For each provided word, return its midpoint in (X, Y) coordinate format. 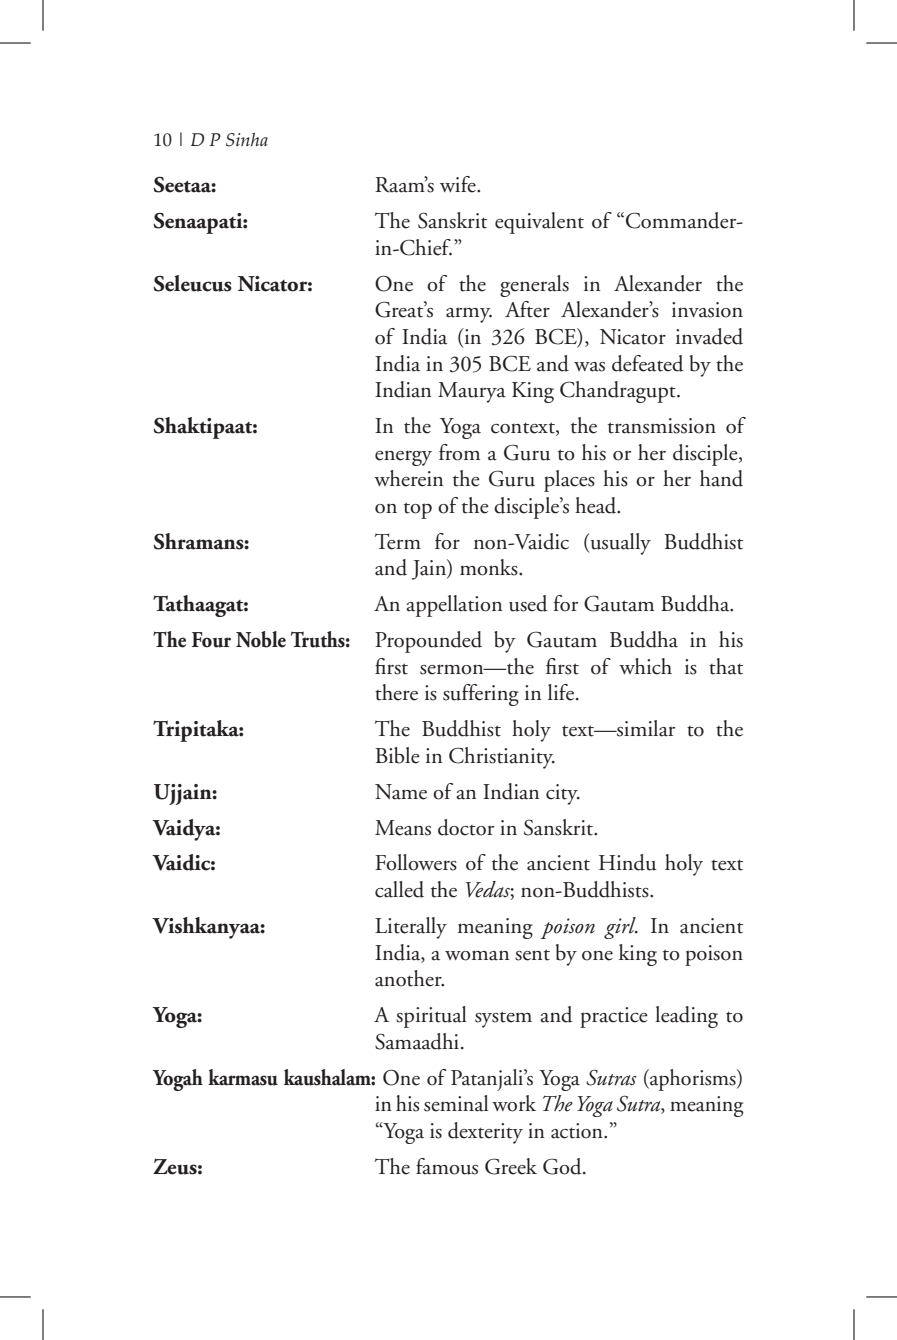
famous (447, 1166)
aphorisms (693, 1080)
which (645, 666)
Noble (261, 639)
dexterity (485, 1133)
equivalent (539, 223)
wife (459, 184)
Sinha (247, 140)
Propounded (428, 642)
